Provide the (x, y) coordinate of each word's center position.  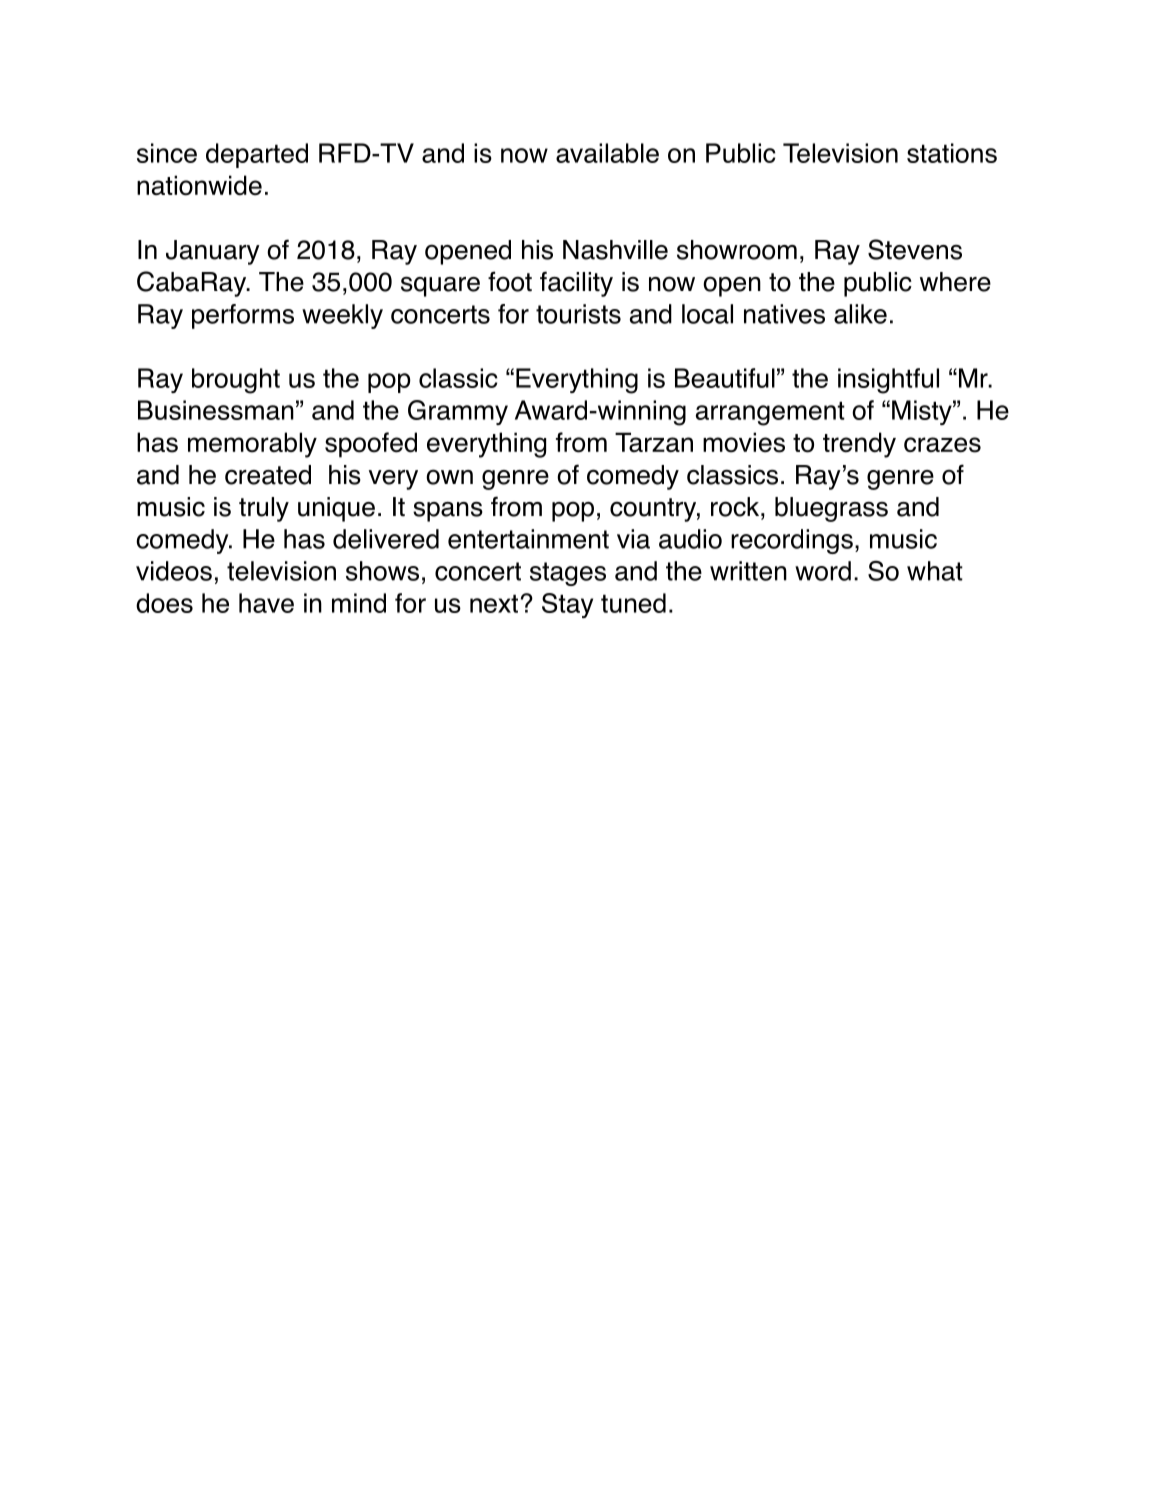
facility (576, 284)
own (449, 477)
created (268, 475)
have (266, 603)
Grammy (458, 412)
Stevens (915, 249)
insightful (888, 381)
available (607, 153)
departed (257, 155)
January (213, 252)
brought (236, 381)
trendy (859, 445)
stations (952, 153)
